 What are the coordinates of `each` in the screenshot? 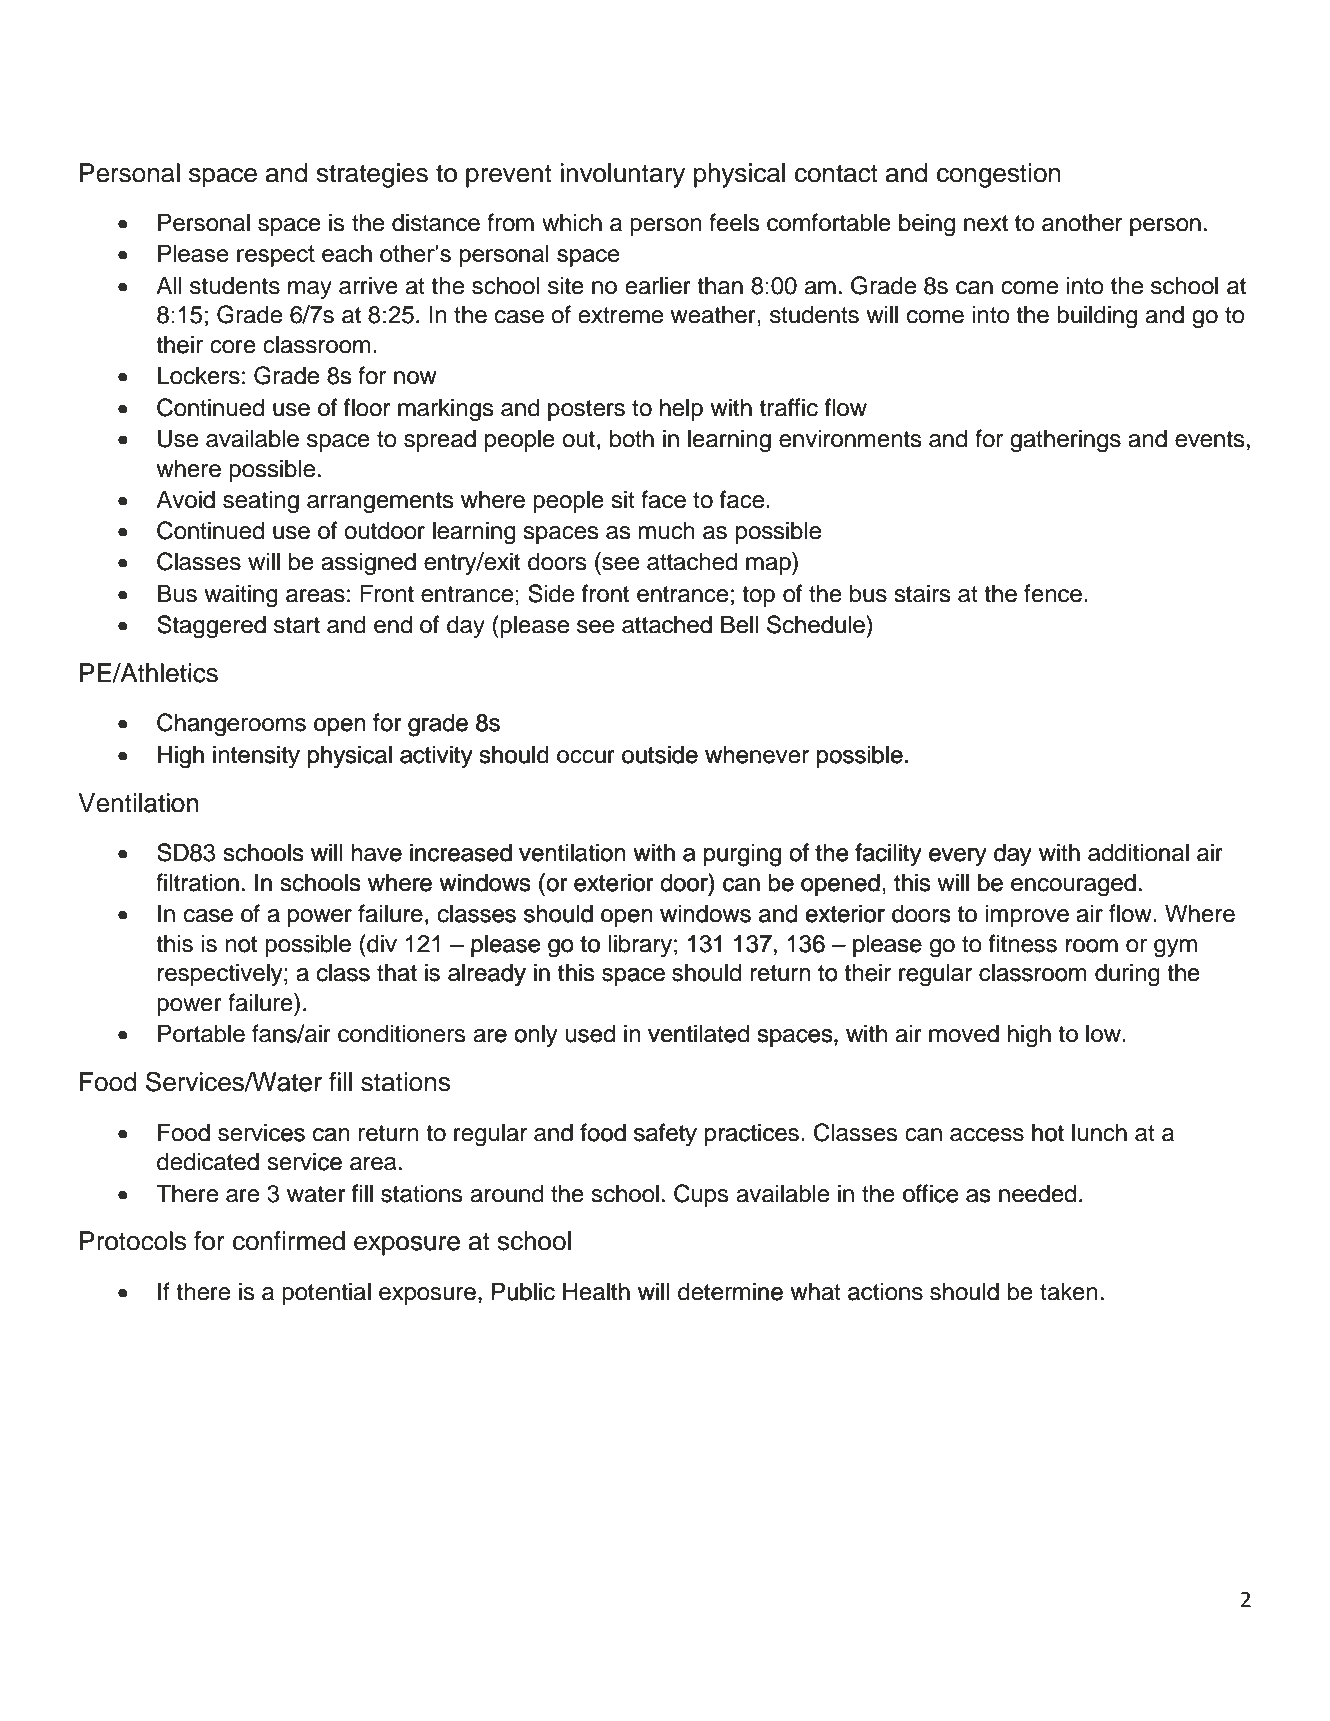 It's located at (347, 253).
